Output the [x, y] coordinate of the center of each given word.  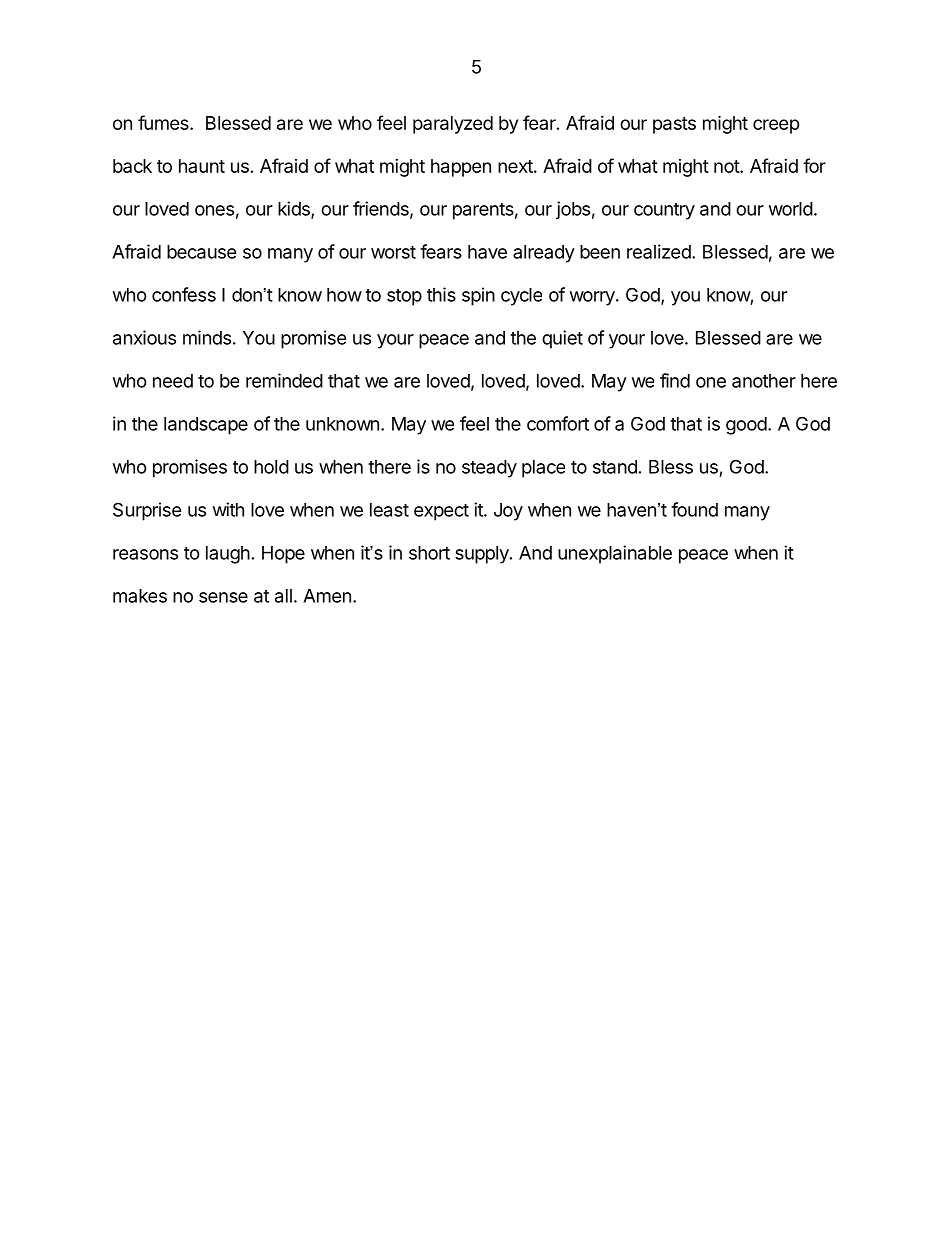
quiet [562, 339]
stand [615, 467]
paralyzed [453, 125]
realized [659, 251]
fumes [164, 122]
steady [489, 469]
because [202, 252]
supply [483, 555]
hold [271, 467]
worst [393, 252]
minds [207, 337]
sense [223, 597]
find [675, 380]
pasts [674, 125]
